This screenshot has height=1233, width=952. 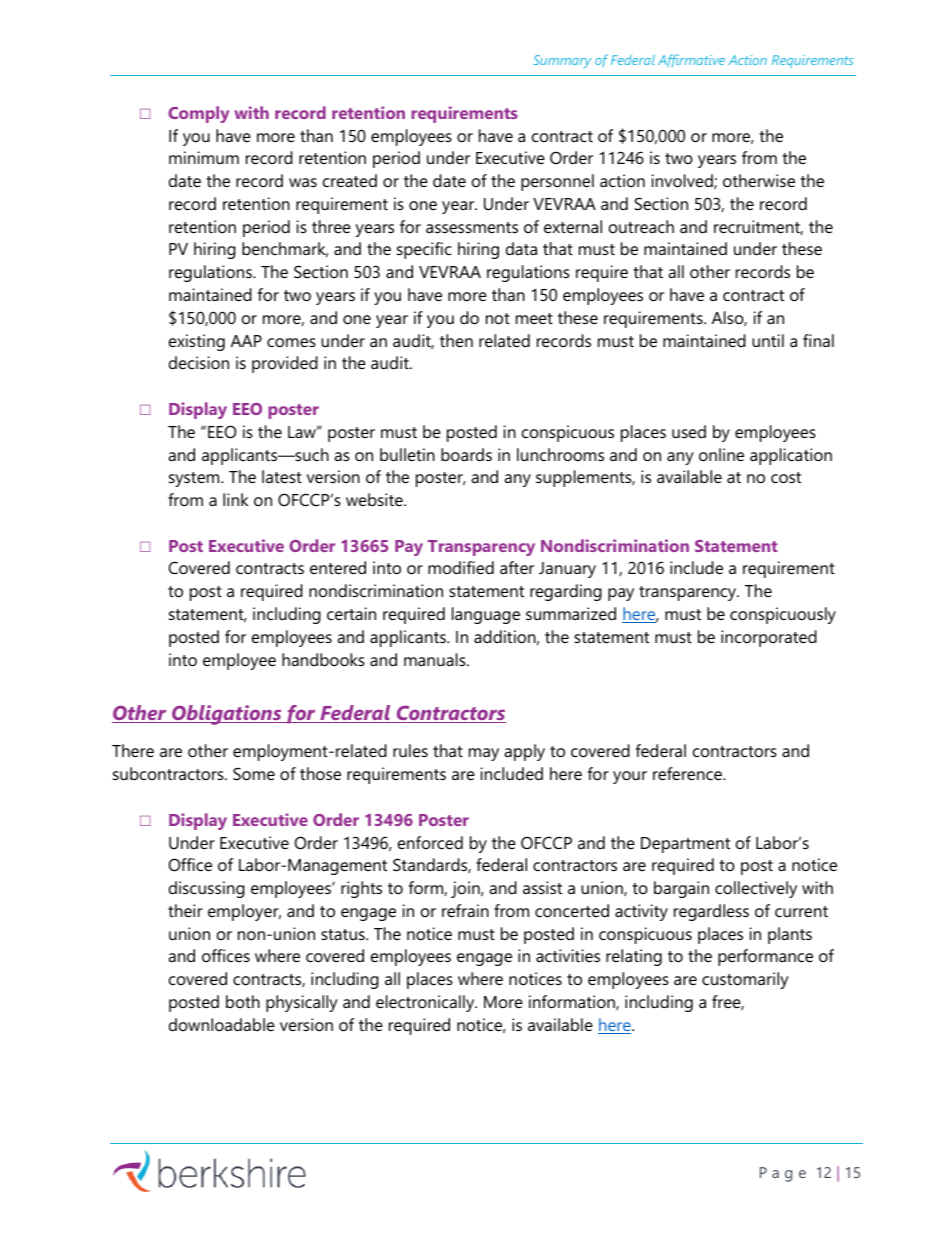 I want to click on both, so click(x=243, y=1001).
